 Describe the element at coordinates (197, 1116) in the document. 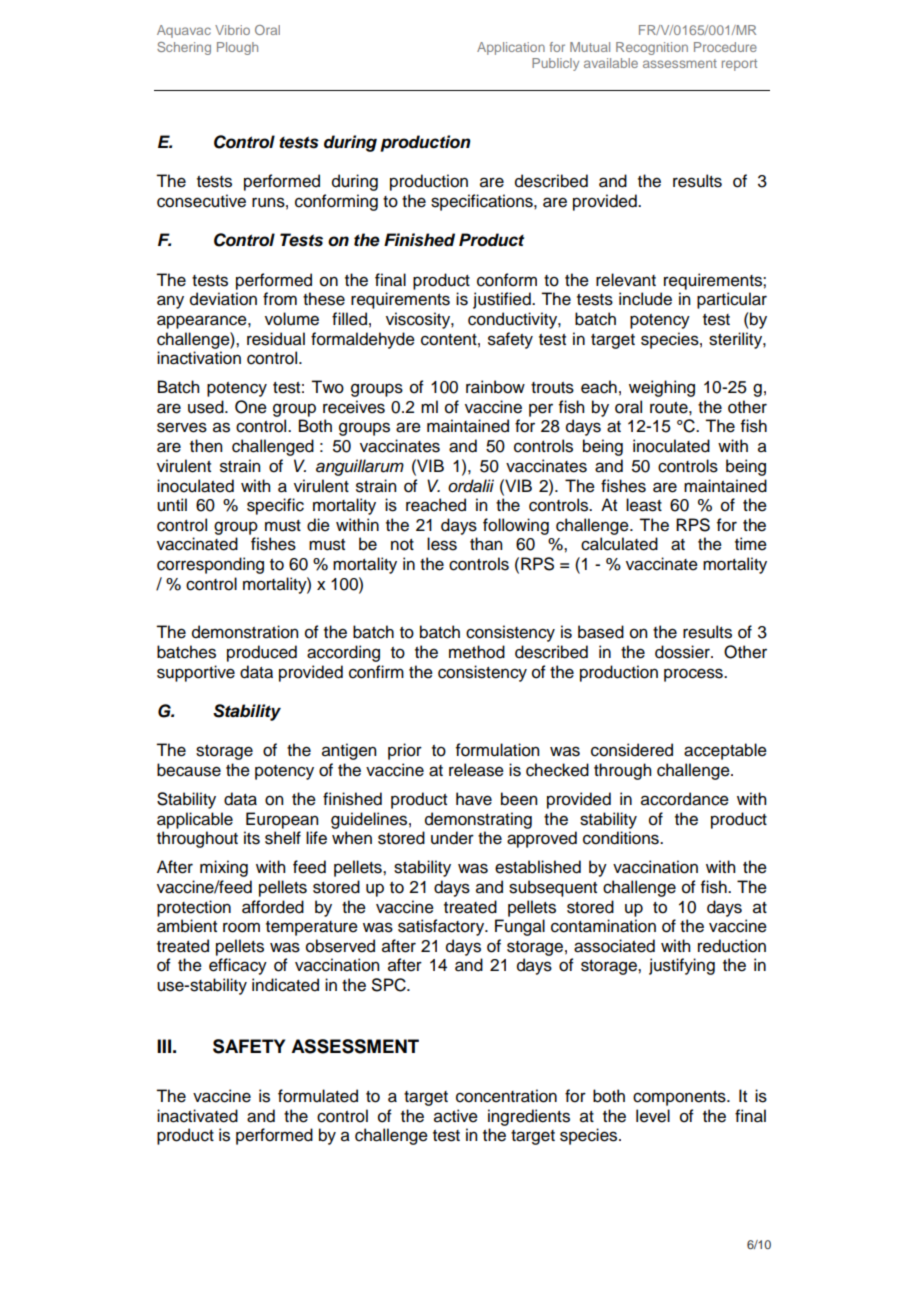

I see `inactivated` at that location.
